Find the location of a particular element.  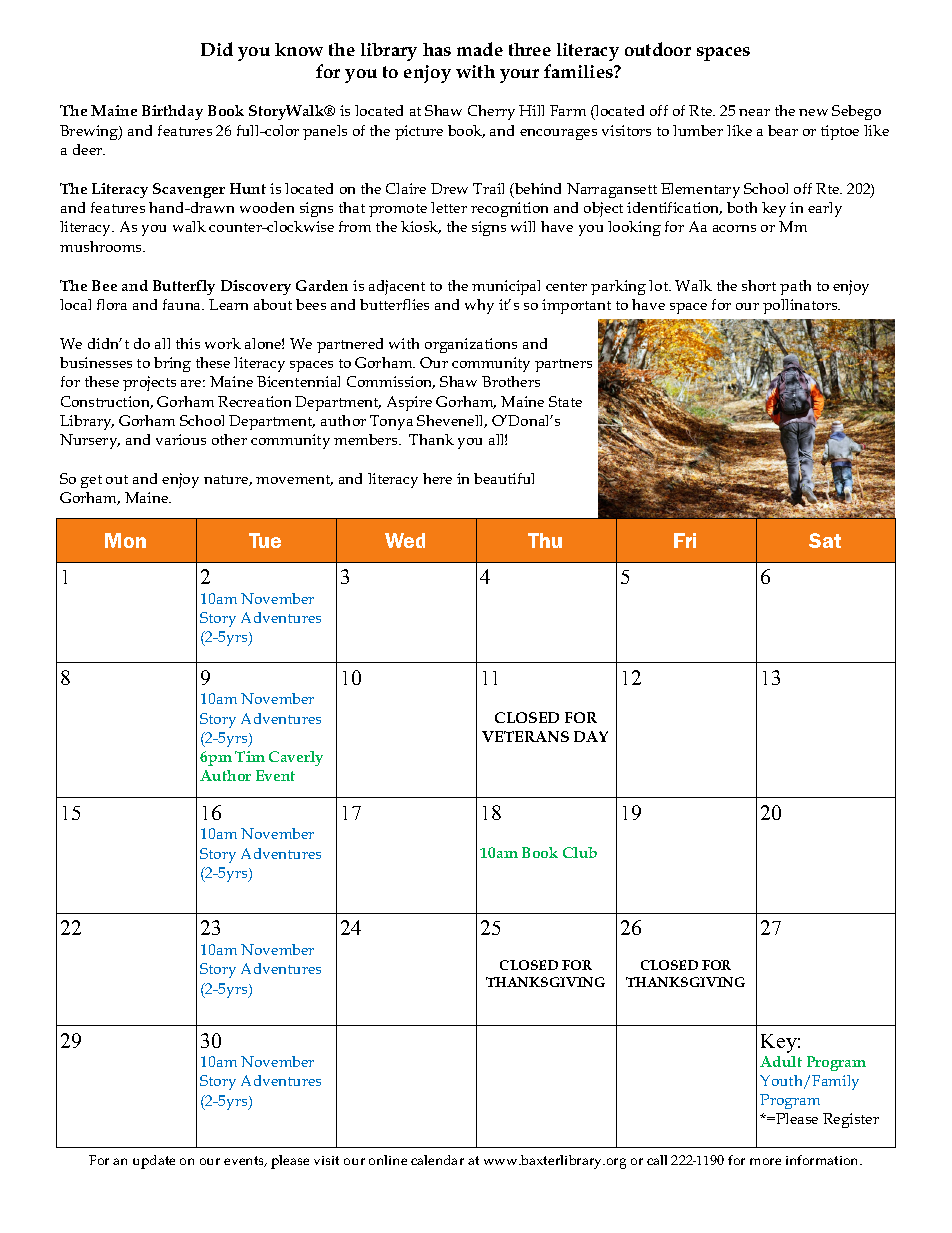

Birthday is located at coordinates (172, 112).
